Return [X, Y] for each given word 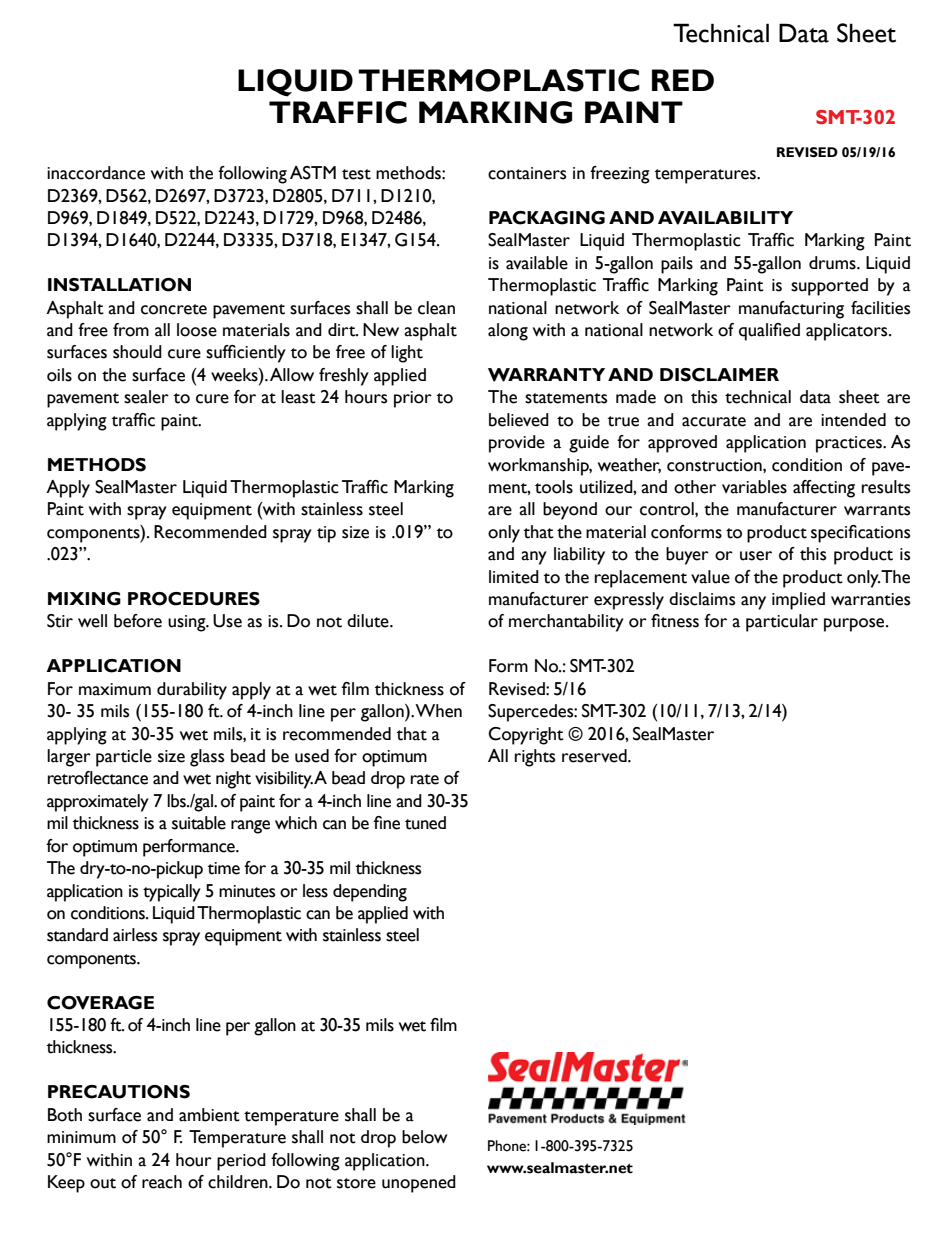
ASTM [313, 173]
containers [527, 173]
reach [162, 1182]
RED [683, 80]
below [424, 1137]
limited [514, 577]
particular [782, 623]
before [138, 621]
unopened [419, 1184]
